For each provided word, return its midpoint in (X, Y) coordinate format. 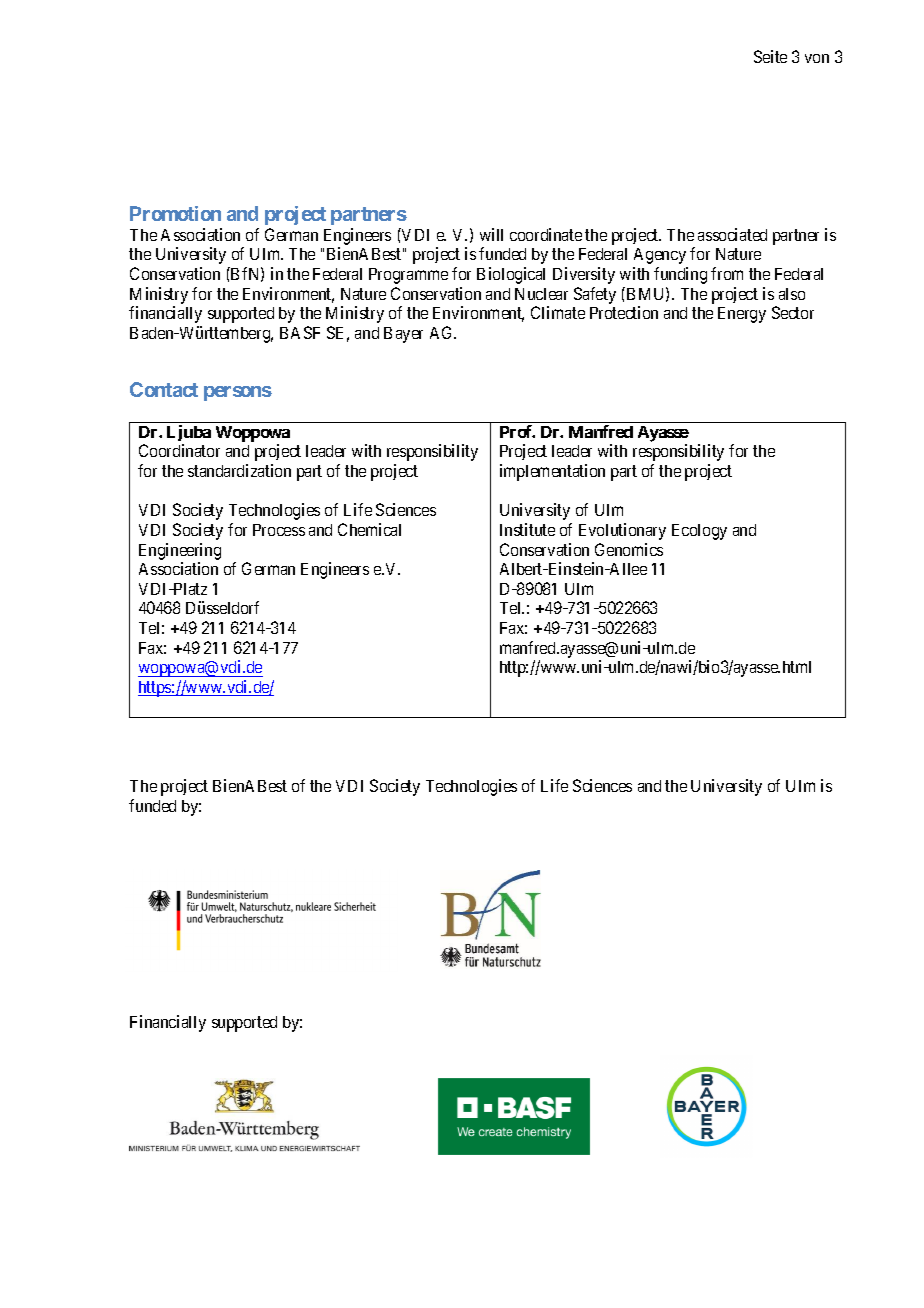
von (817, 58)
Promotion (175, 213)
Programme (408, 276)
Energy (742, 315)
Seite (770, 56)
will (491, 234)
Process (279, 530)
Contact (164, 389)
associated (732, 234)
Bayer (403, 335)
